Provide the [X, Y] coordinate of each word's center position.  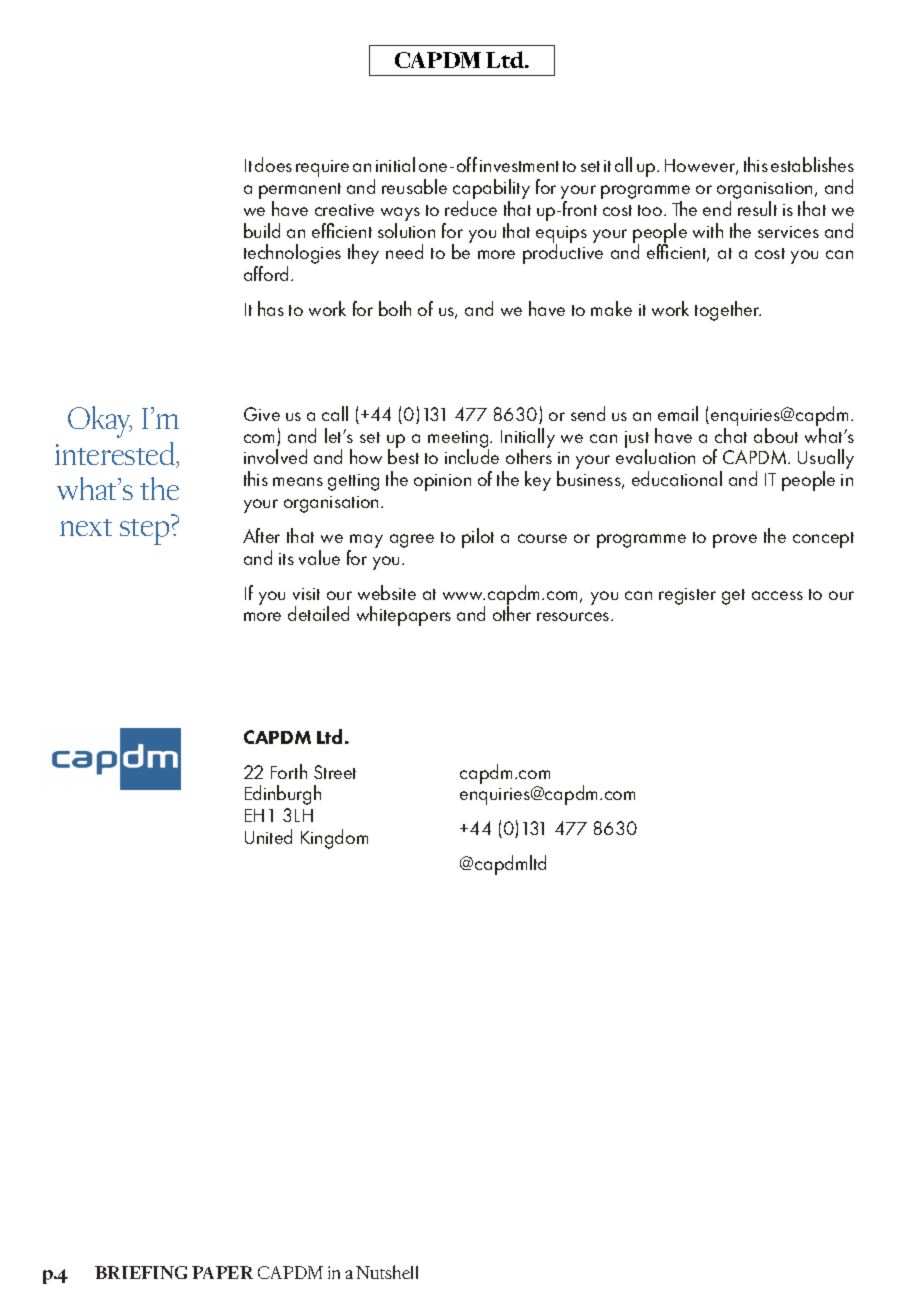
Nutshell [387, 1272]
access [777, 595]
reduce [471, 208]
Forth [289, 771]
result [757, 208]
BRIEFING [141, 1272]
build [262, 230]
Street [335, 772]
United [268, 836]
